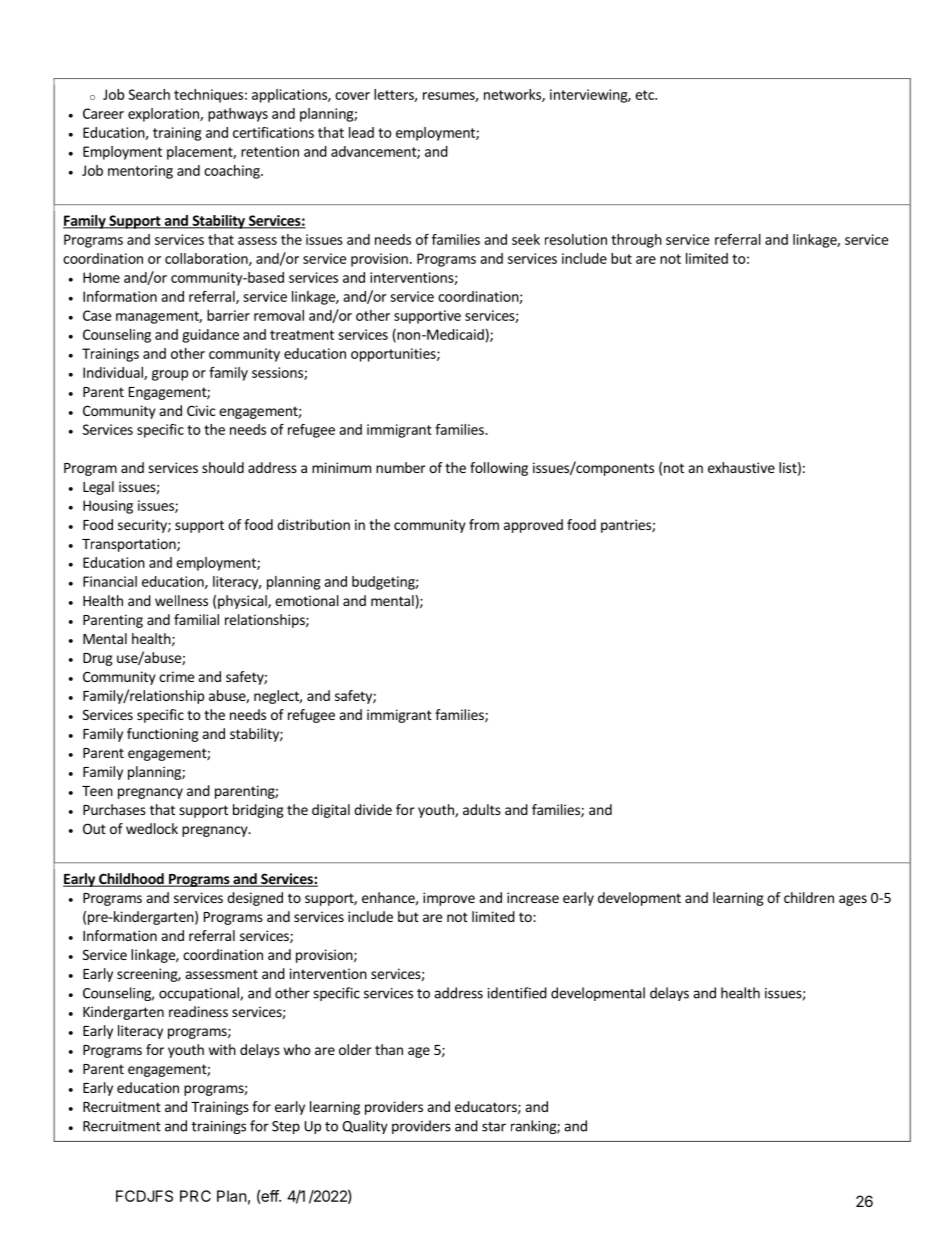 The height and width of the image is (1233, 952). I want to click on networks, so click(513, 95).
